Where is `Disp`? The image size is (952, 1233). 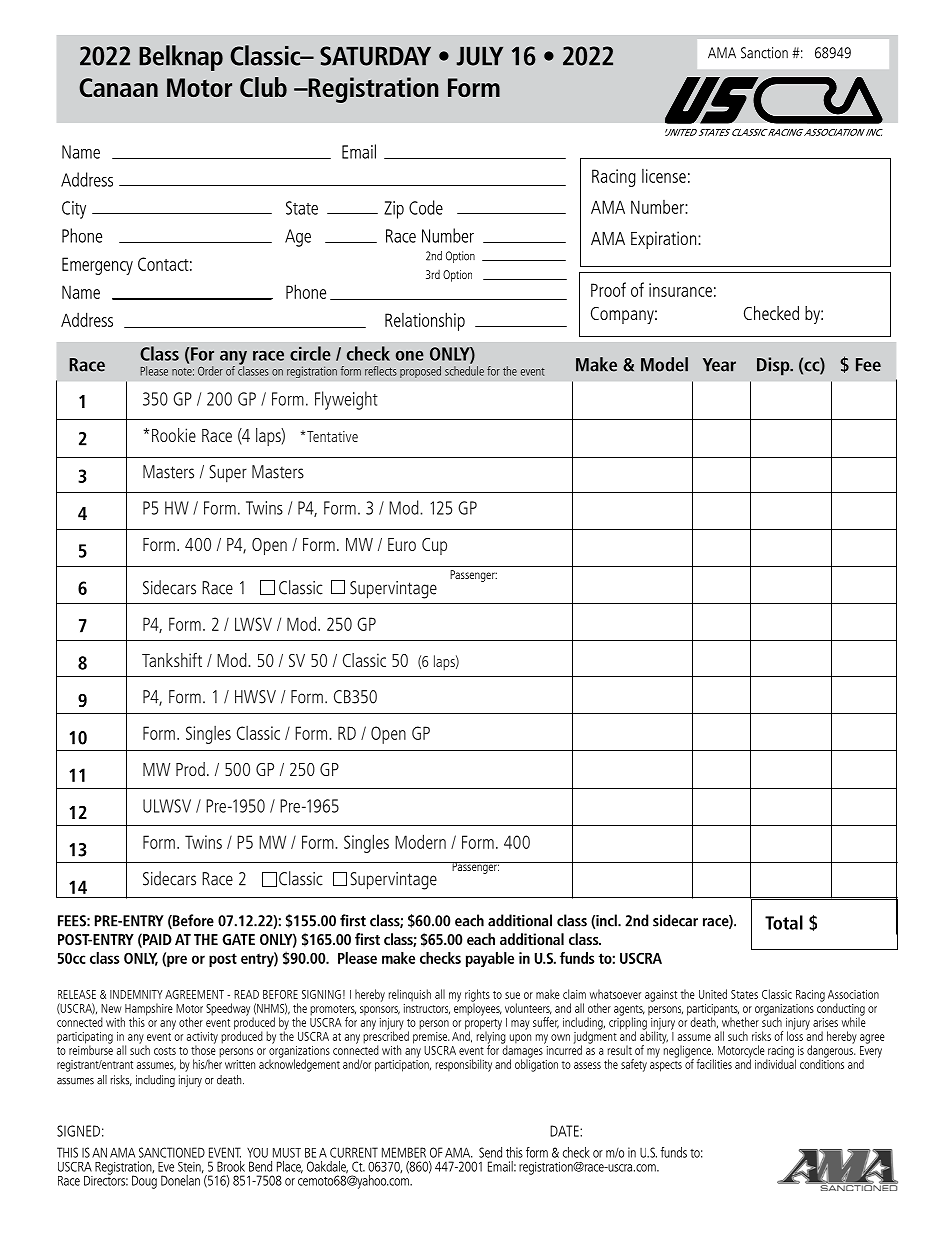 Disp is located at coordinates (774, 366).
